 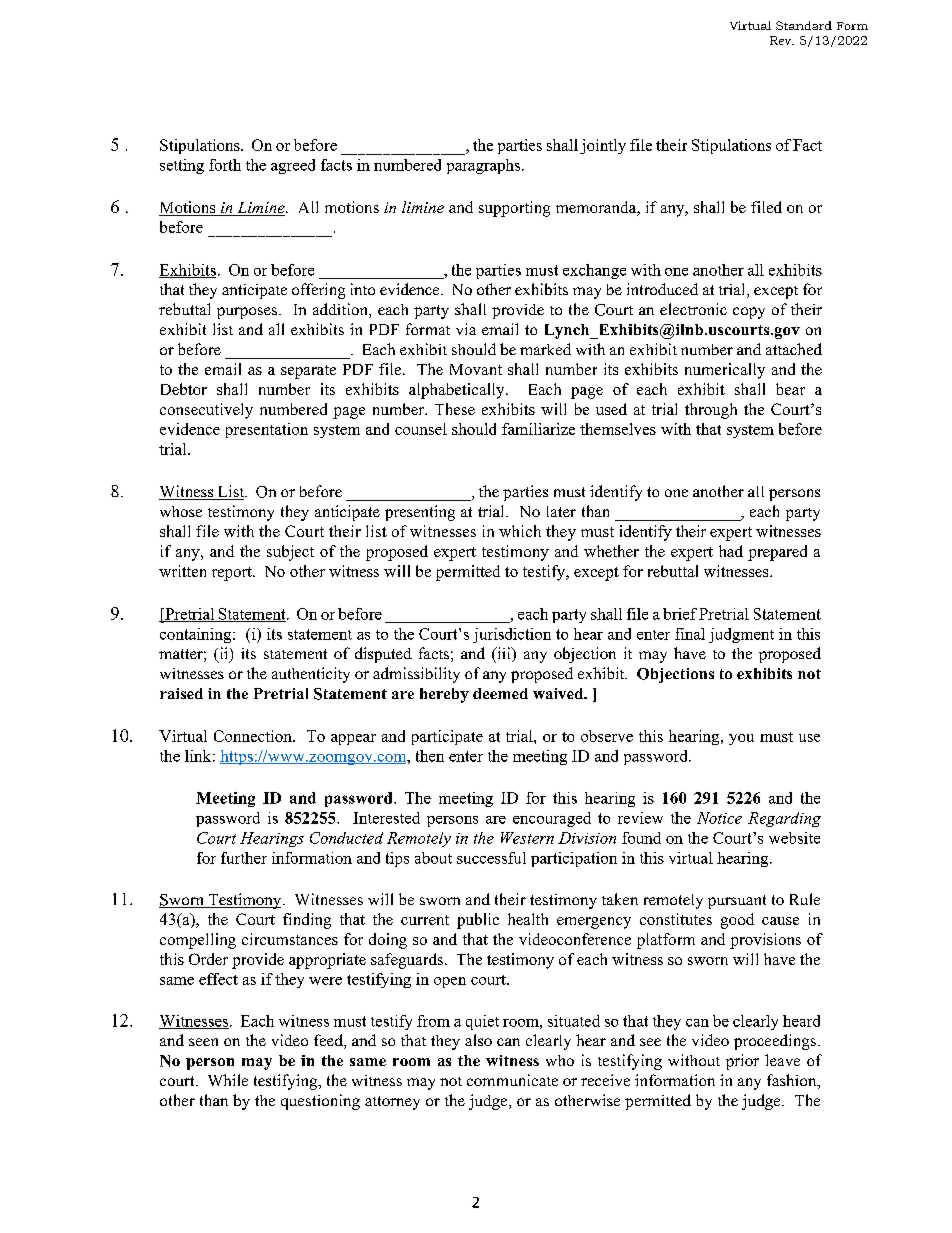 What do you see at coordinates (228, 1080) in the image?
I see `While` at bounding box center [228, 1080].
